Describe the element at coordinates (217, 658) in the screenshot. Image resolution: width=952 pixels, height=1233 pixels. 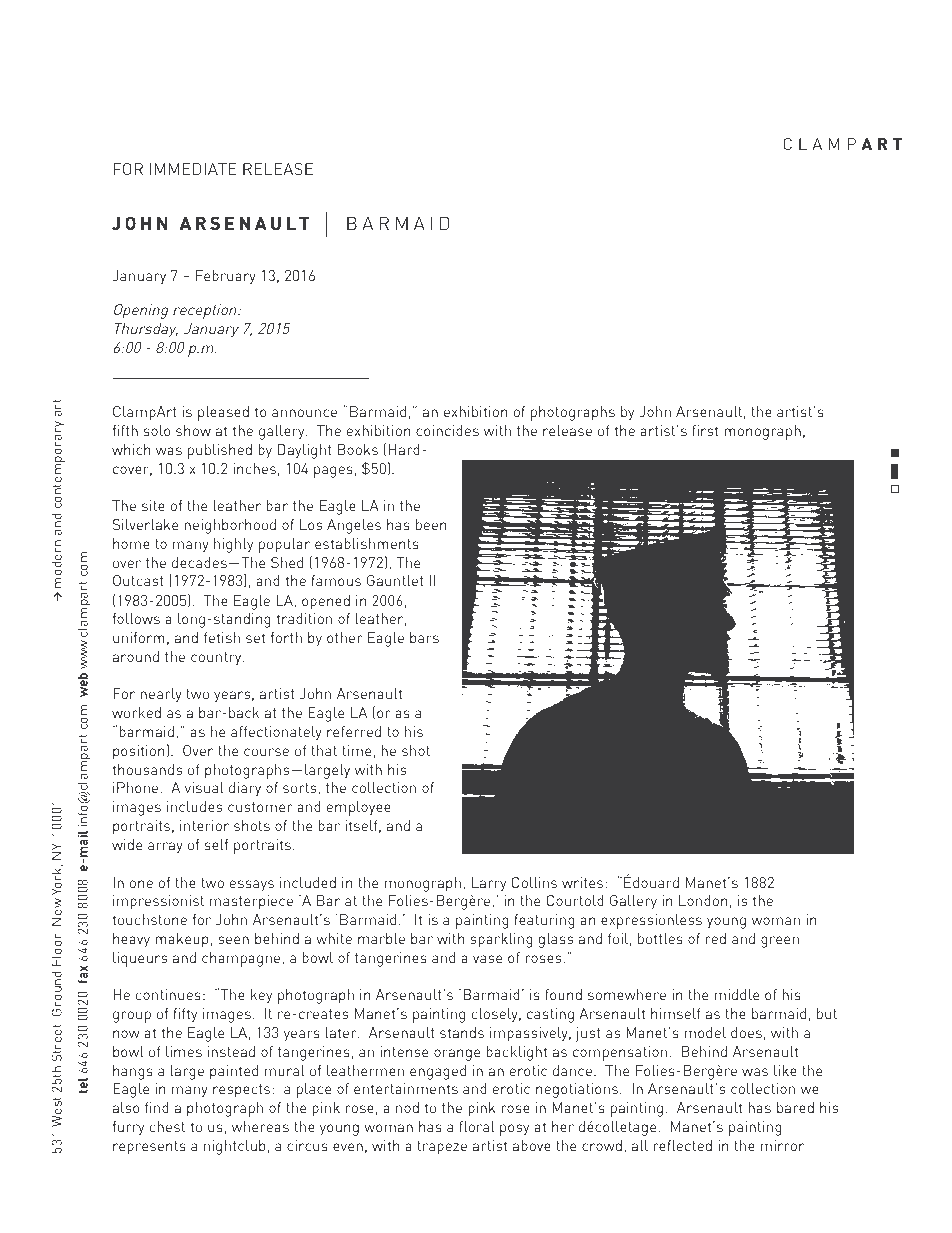
I see `country` at that location.
